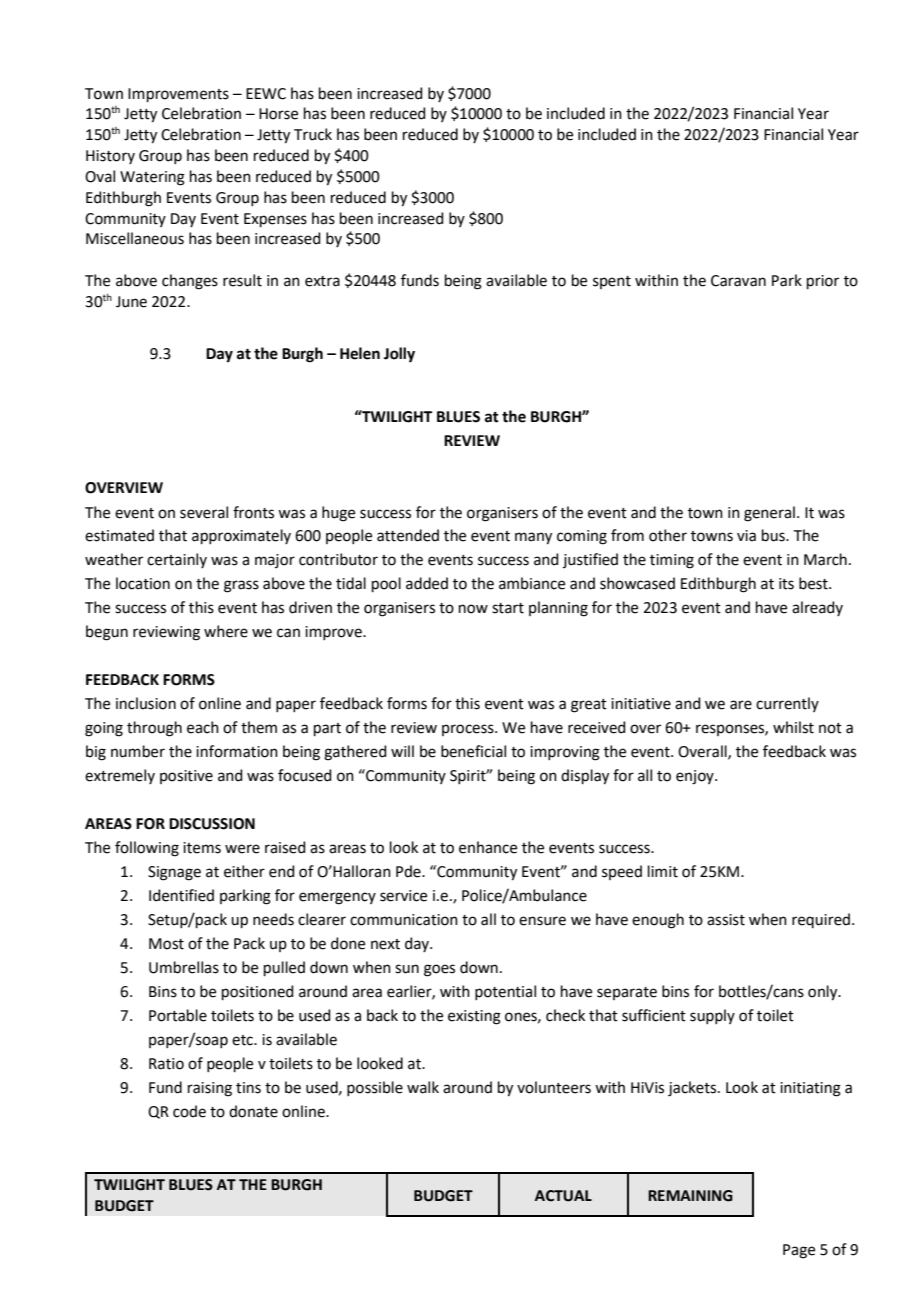 This page has width=924, height=1307. What do you see at coordinates (146, 703) in the page?
I see `inclusion` at bounding box center [146, 703].
